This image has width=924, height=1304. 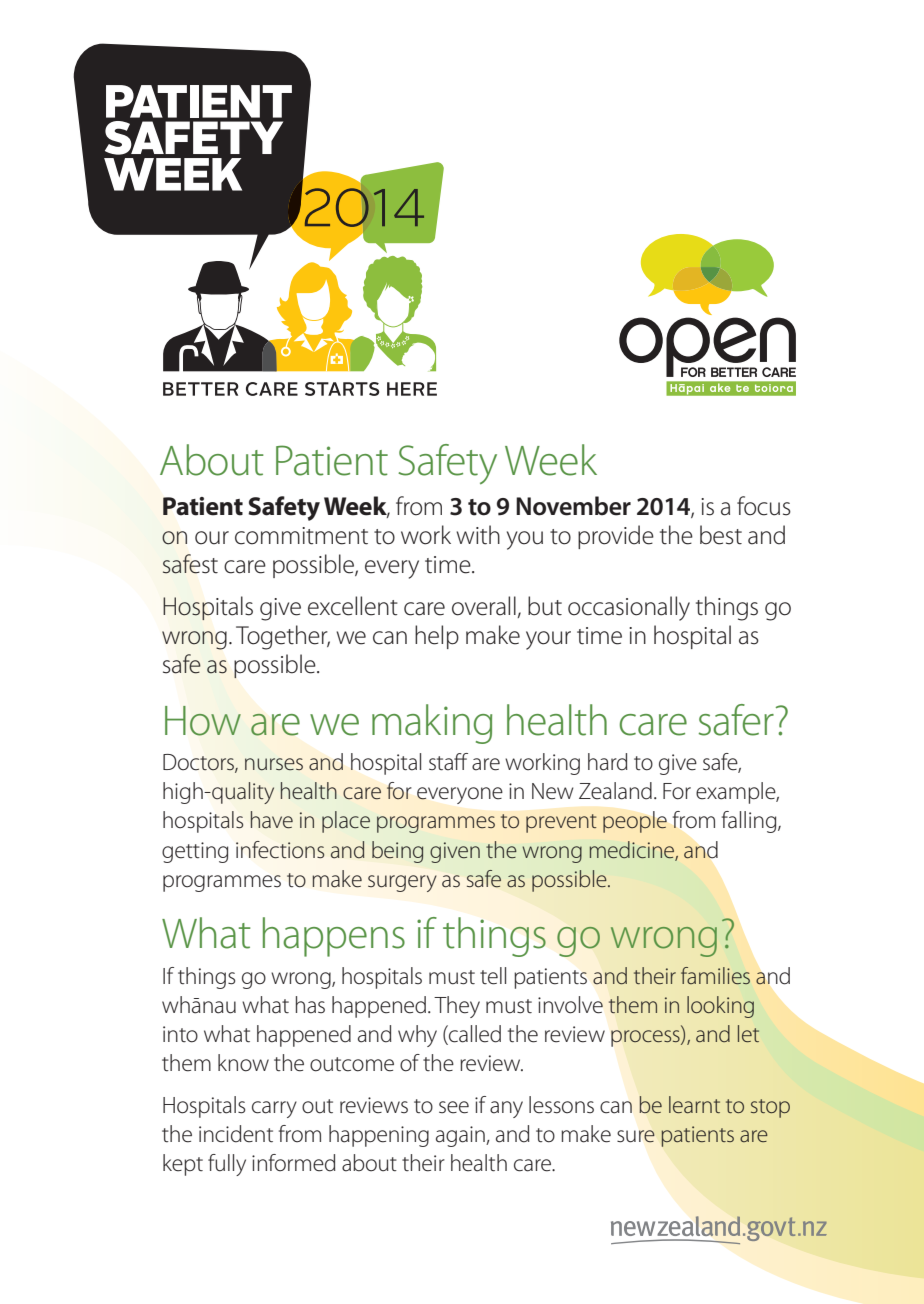 What do you see at coordinates (478, 535) in the image?
I see `with` at bounding box center [478, 535].
